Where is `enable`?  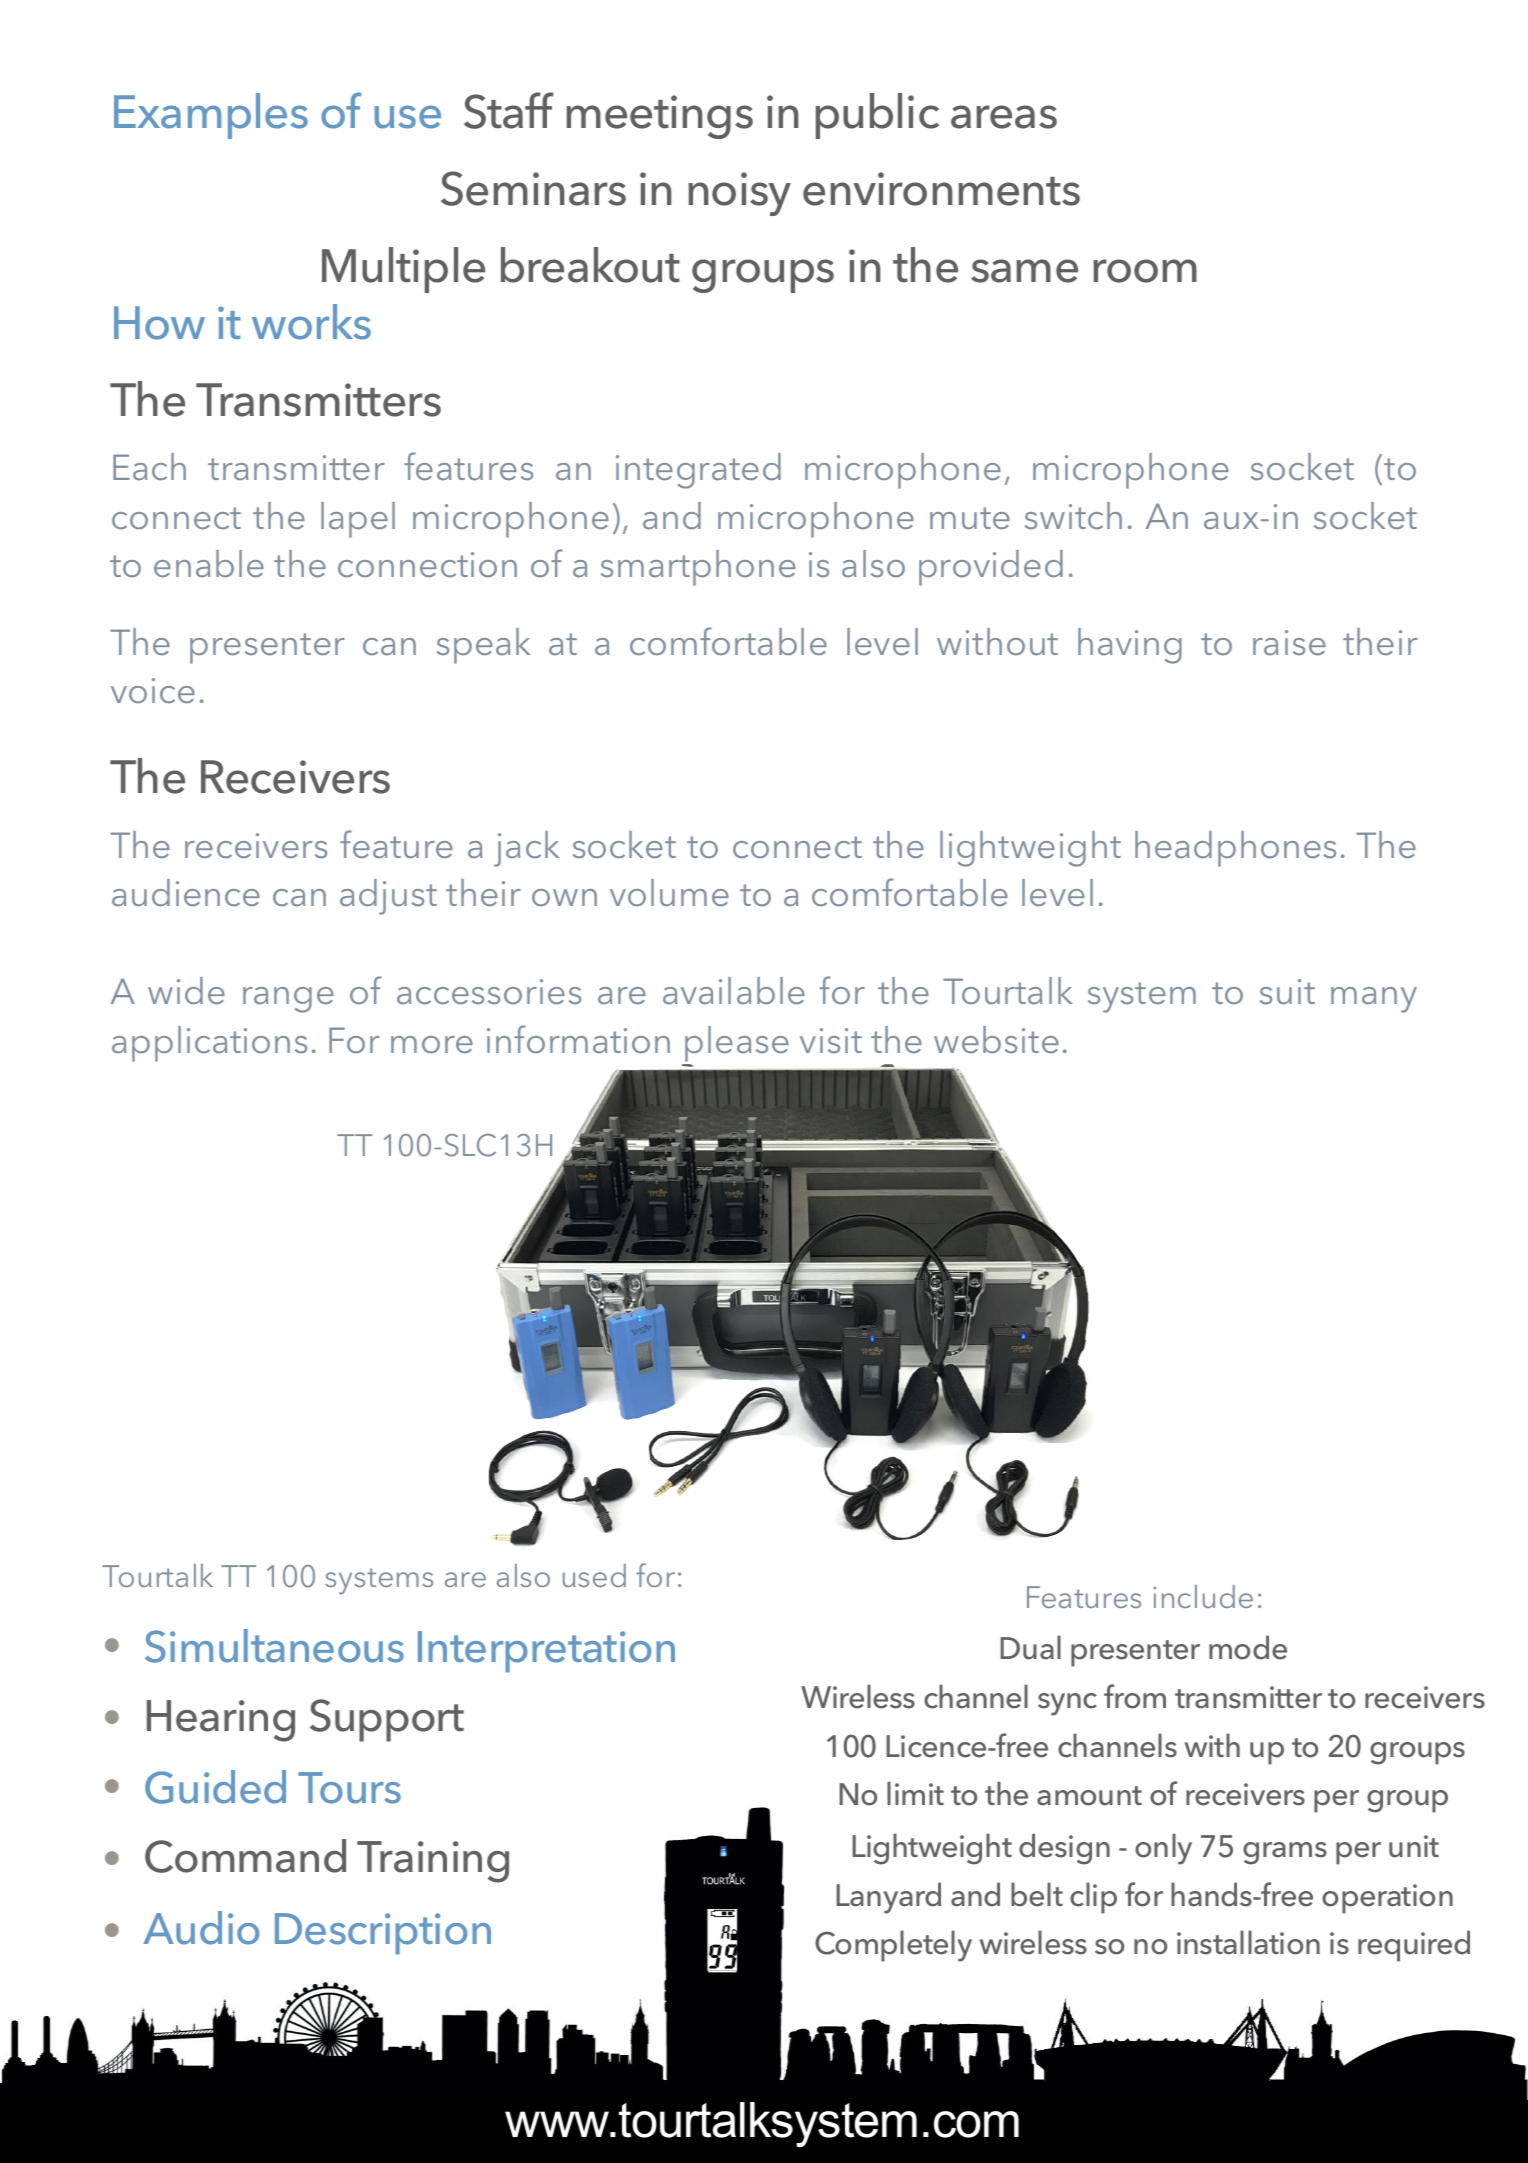 enable is located at coordinates (209, 563).
